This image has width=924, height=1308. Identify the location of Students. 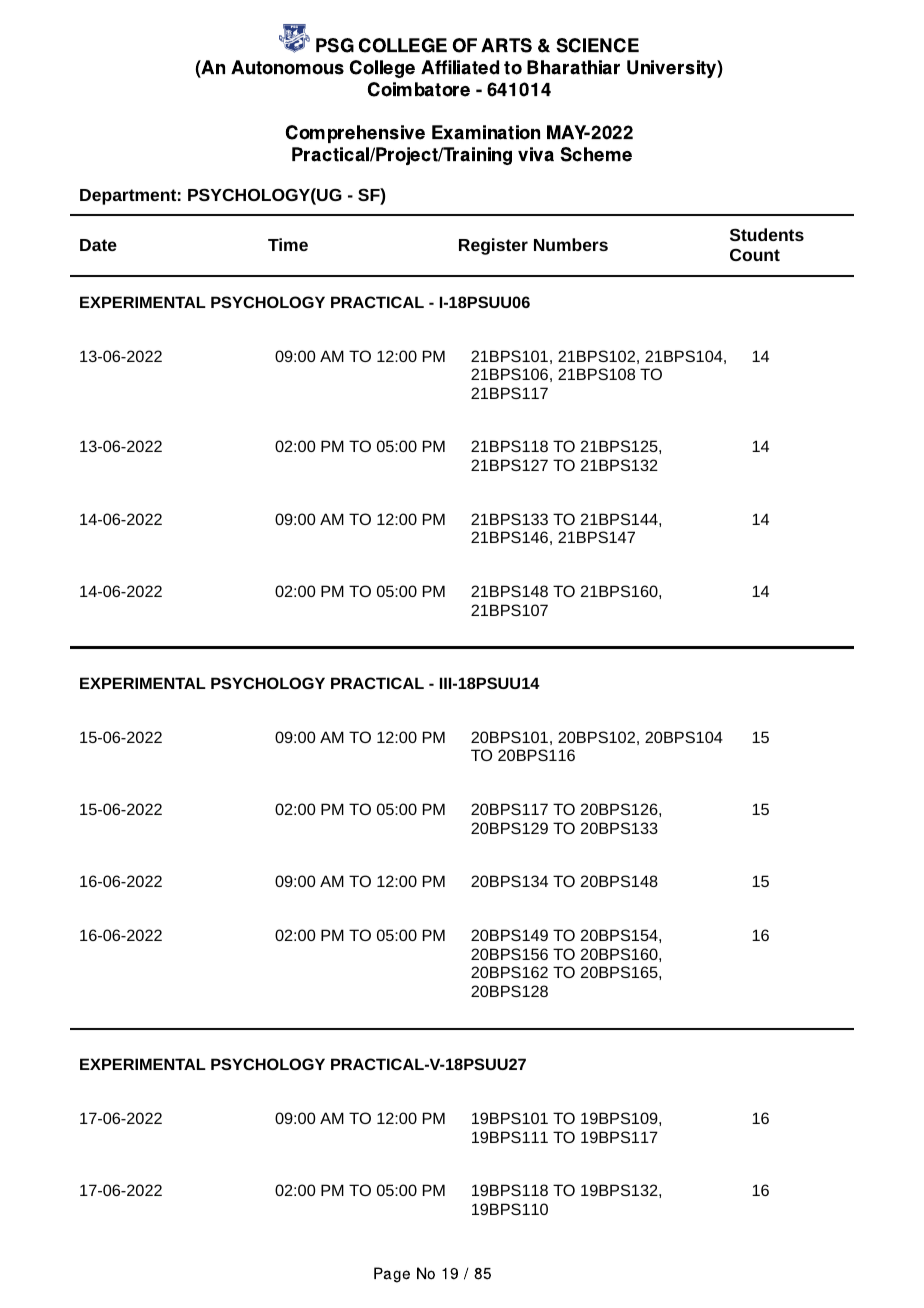
(767, 234).
